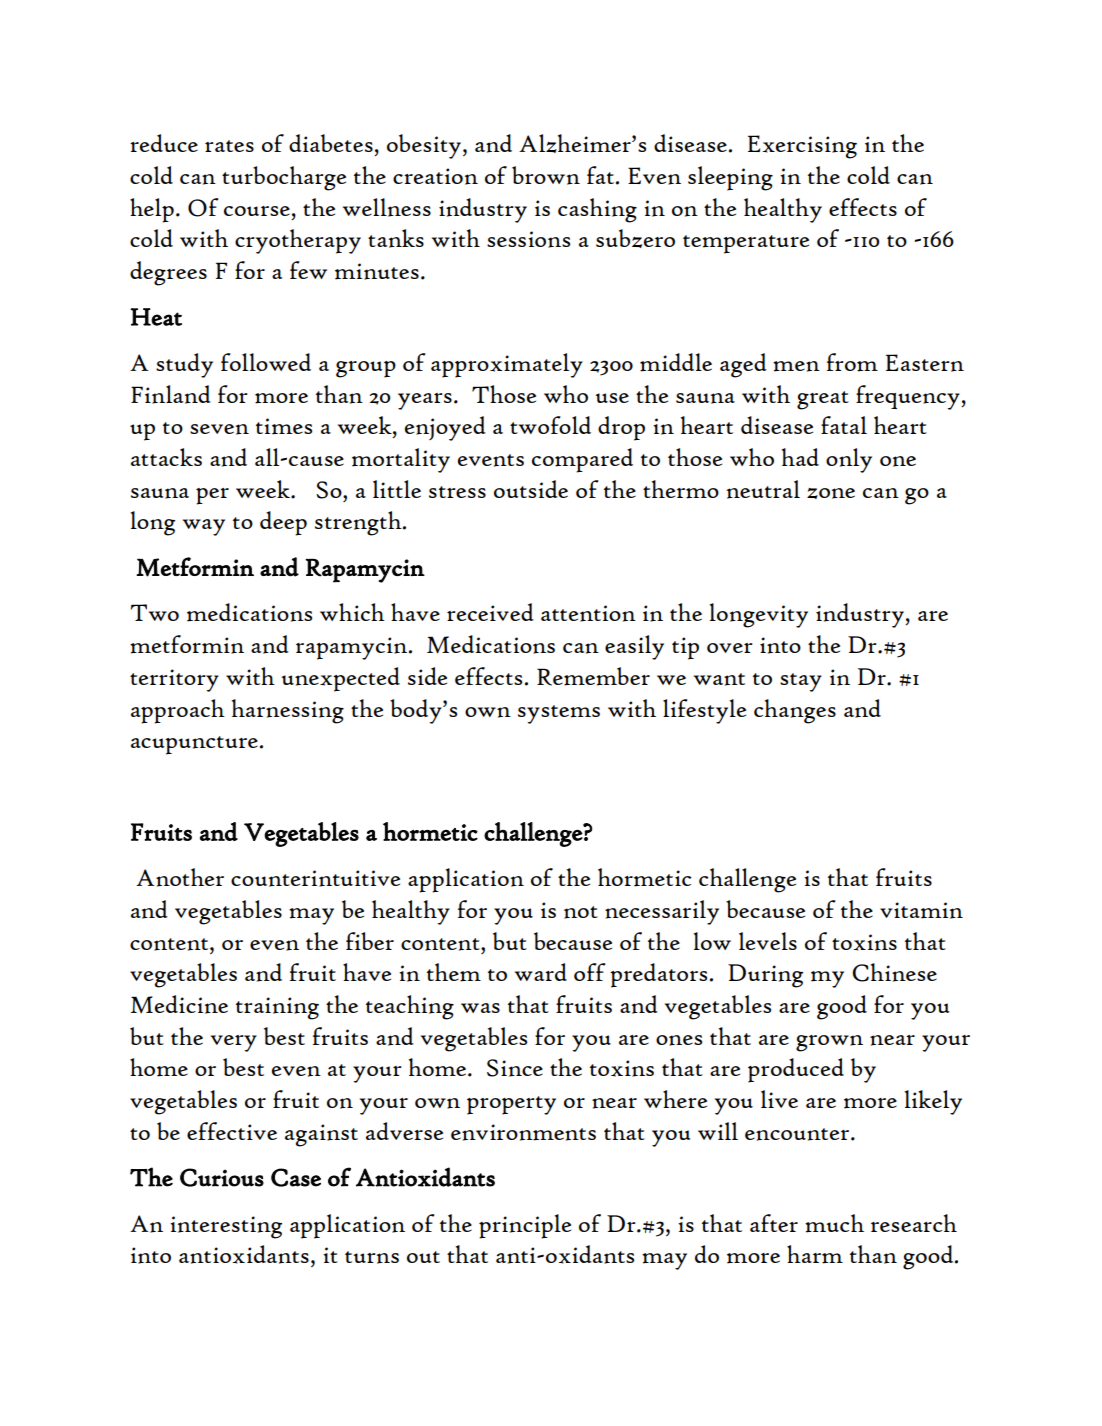  Describe the element at coordinates (921, 910) in the page. I see `vitamin` at that location.
